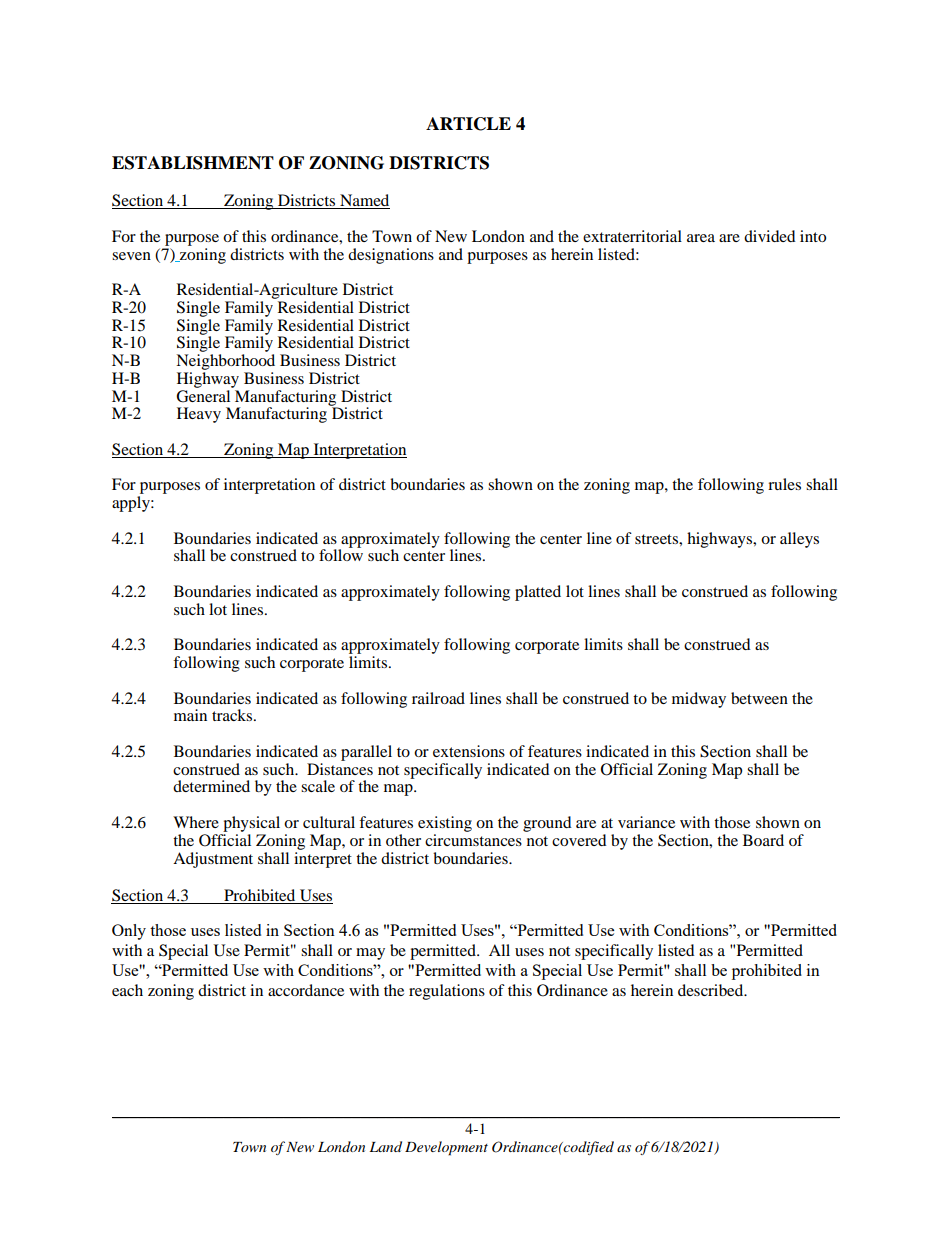 This screenshot has width=952, height=1233. I want to click on Board, so click(763, 840).
